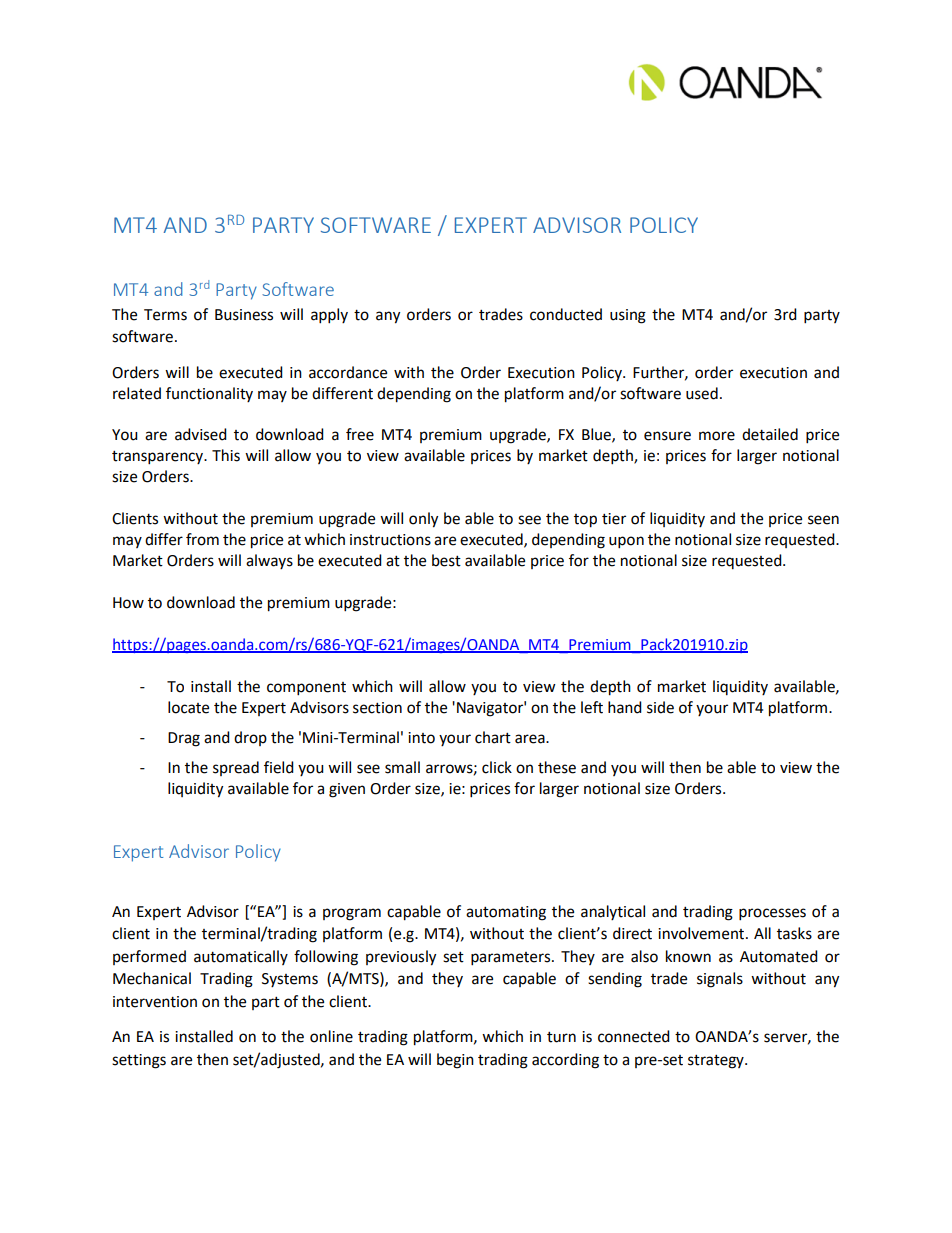  I want to click on automating, so click(506, 913).
